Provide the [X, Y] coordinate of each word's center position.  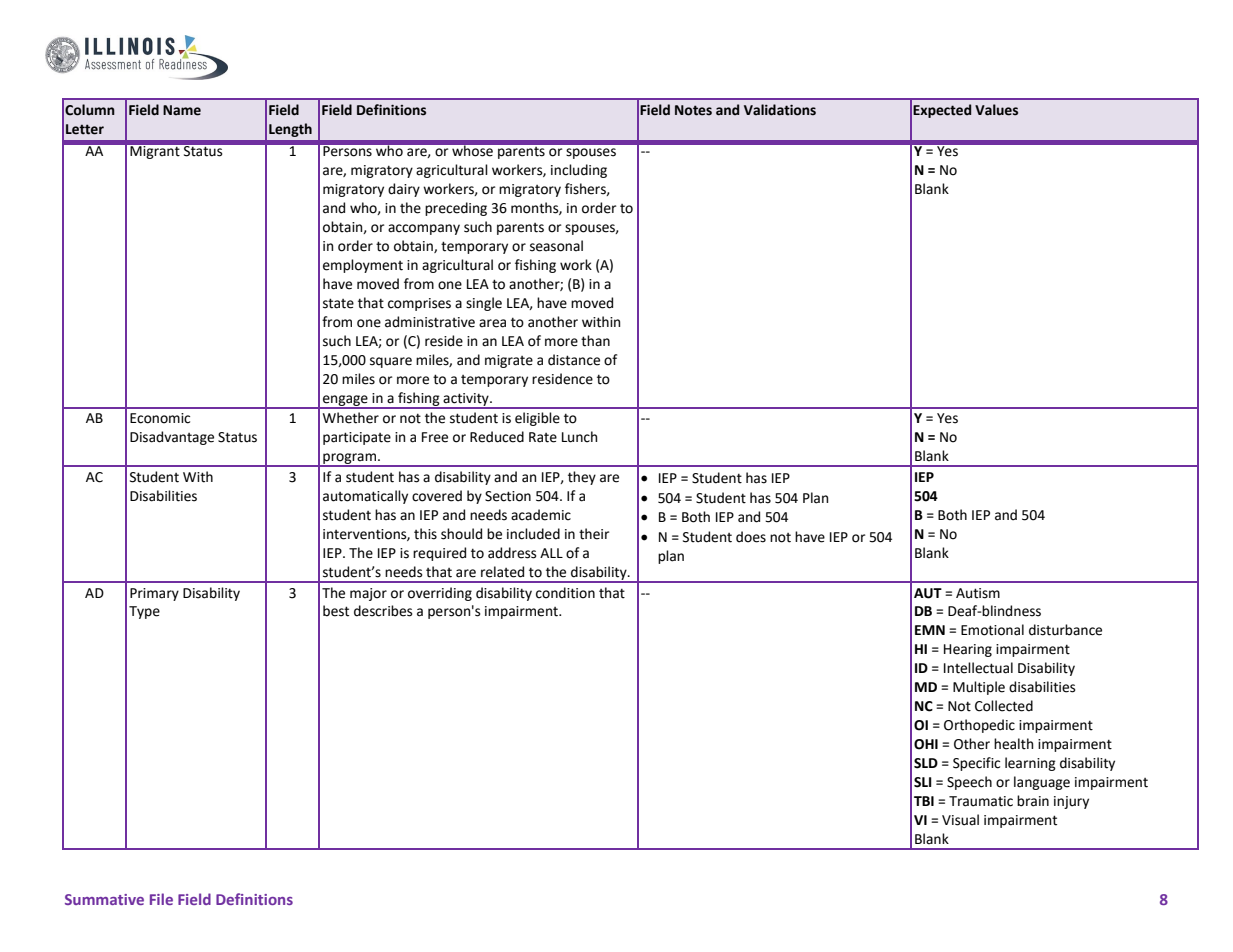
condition [565, 593]
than [595, 341]
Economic [160, 418]
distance [574, 360]
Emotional [992, 630]
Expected [942, 111]
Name [182, 110]
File [161, 899]
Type [144, 612]
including [579, 171]
